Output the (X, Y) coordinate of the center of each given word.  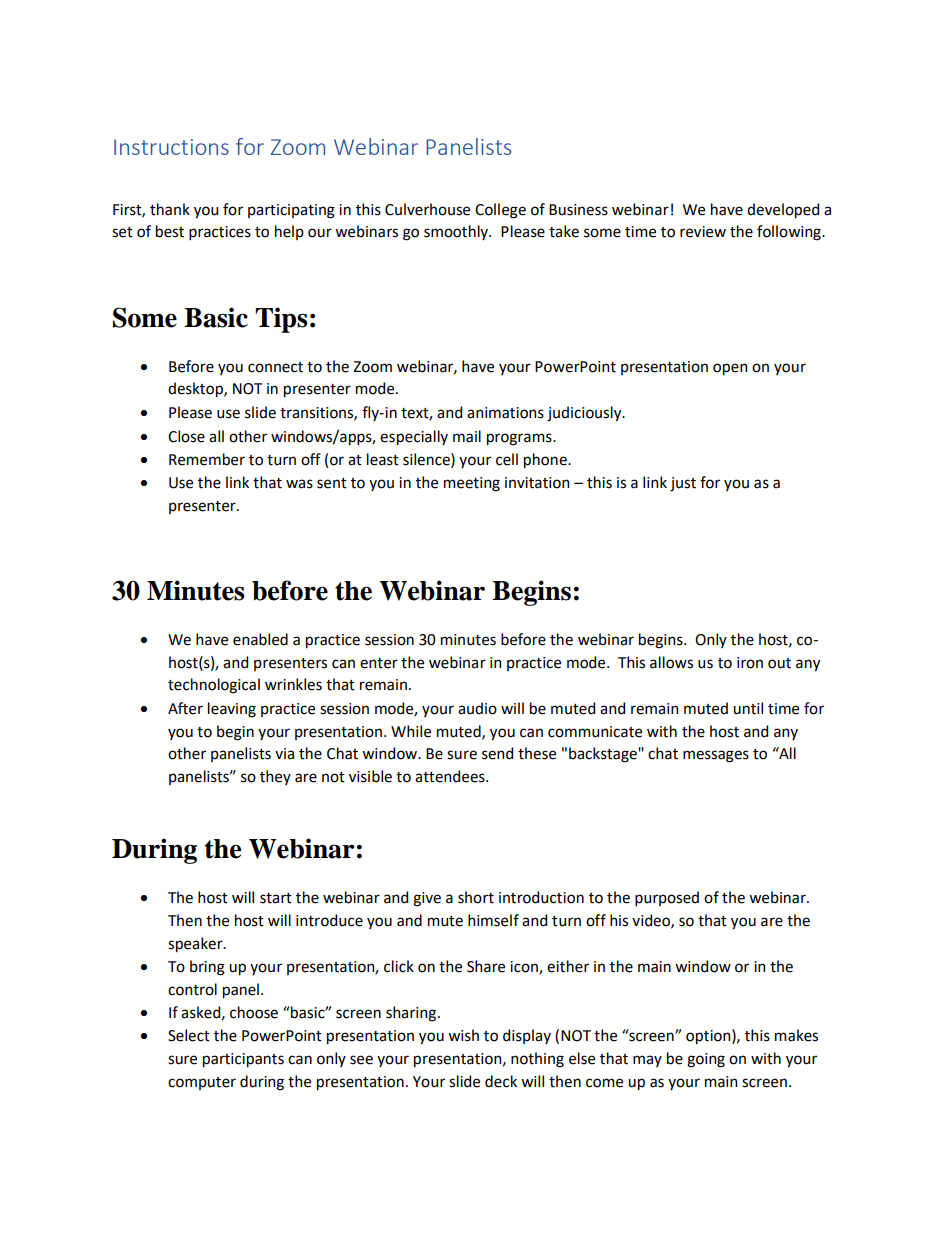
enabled (260, 639)
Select (189, 1035)
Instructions (171, 147)
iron (750, 663)
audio (477, 708)
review (703, 232)
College (500, 211)
